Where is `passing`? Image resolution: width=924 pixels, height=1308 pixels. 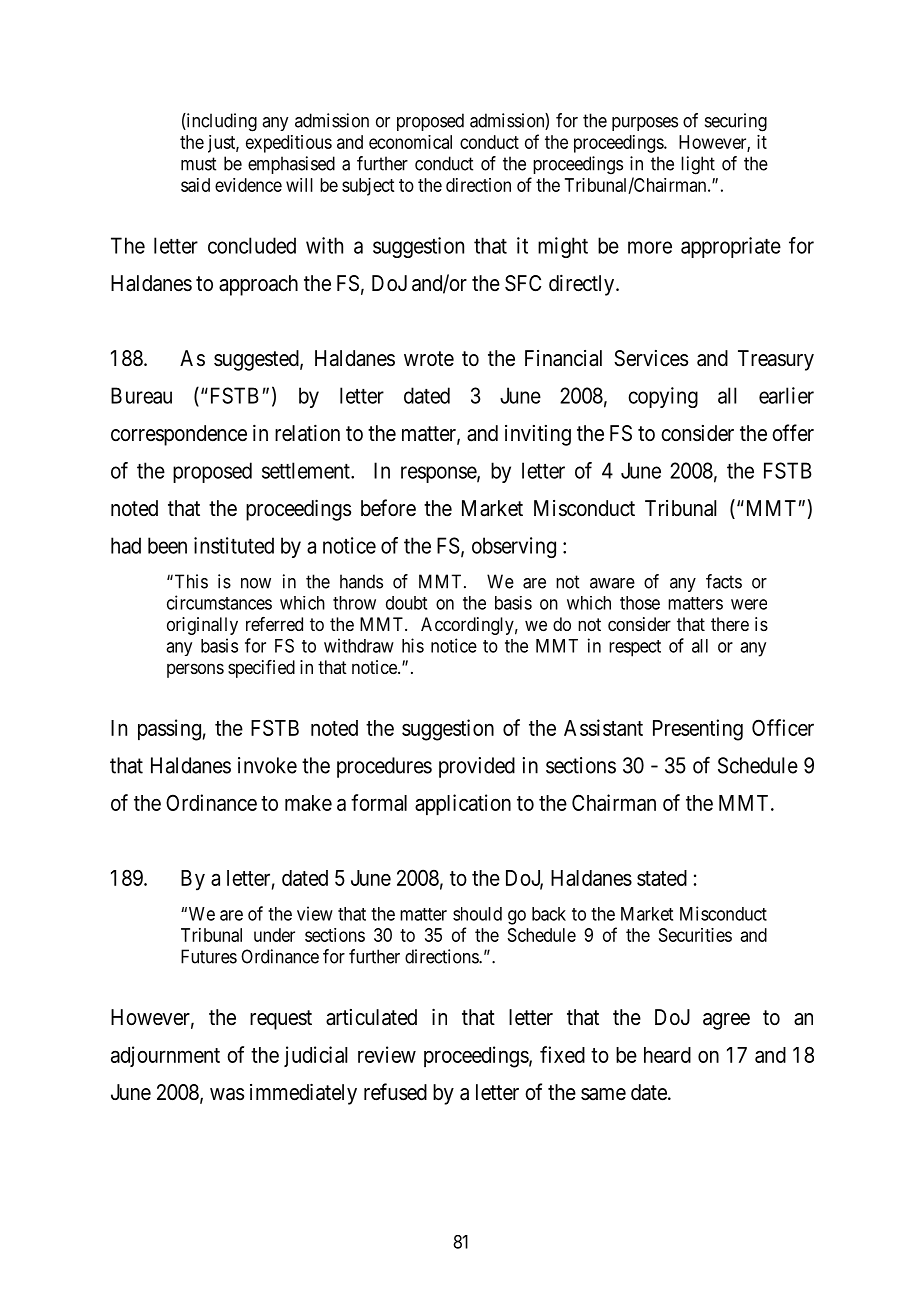
passing is located at coordinates (169, 730).
